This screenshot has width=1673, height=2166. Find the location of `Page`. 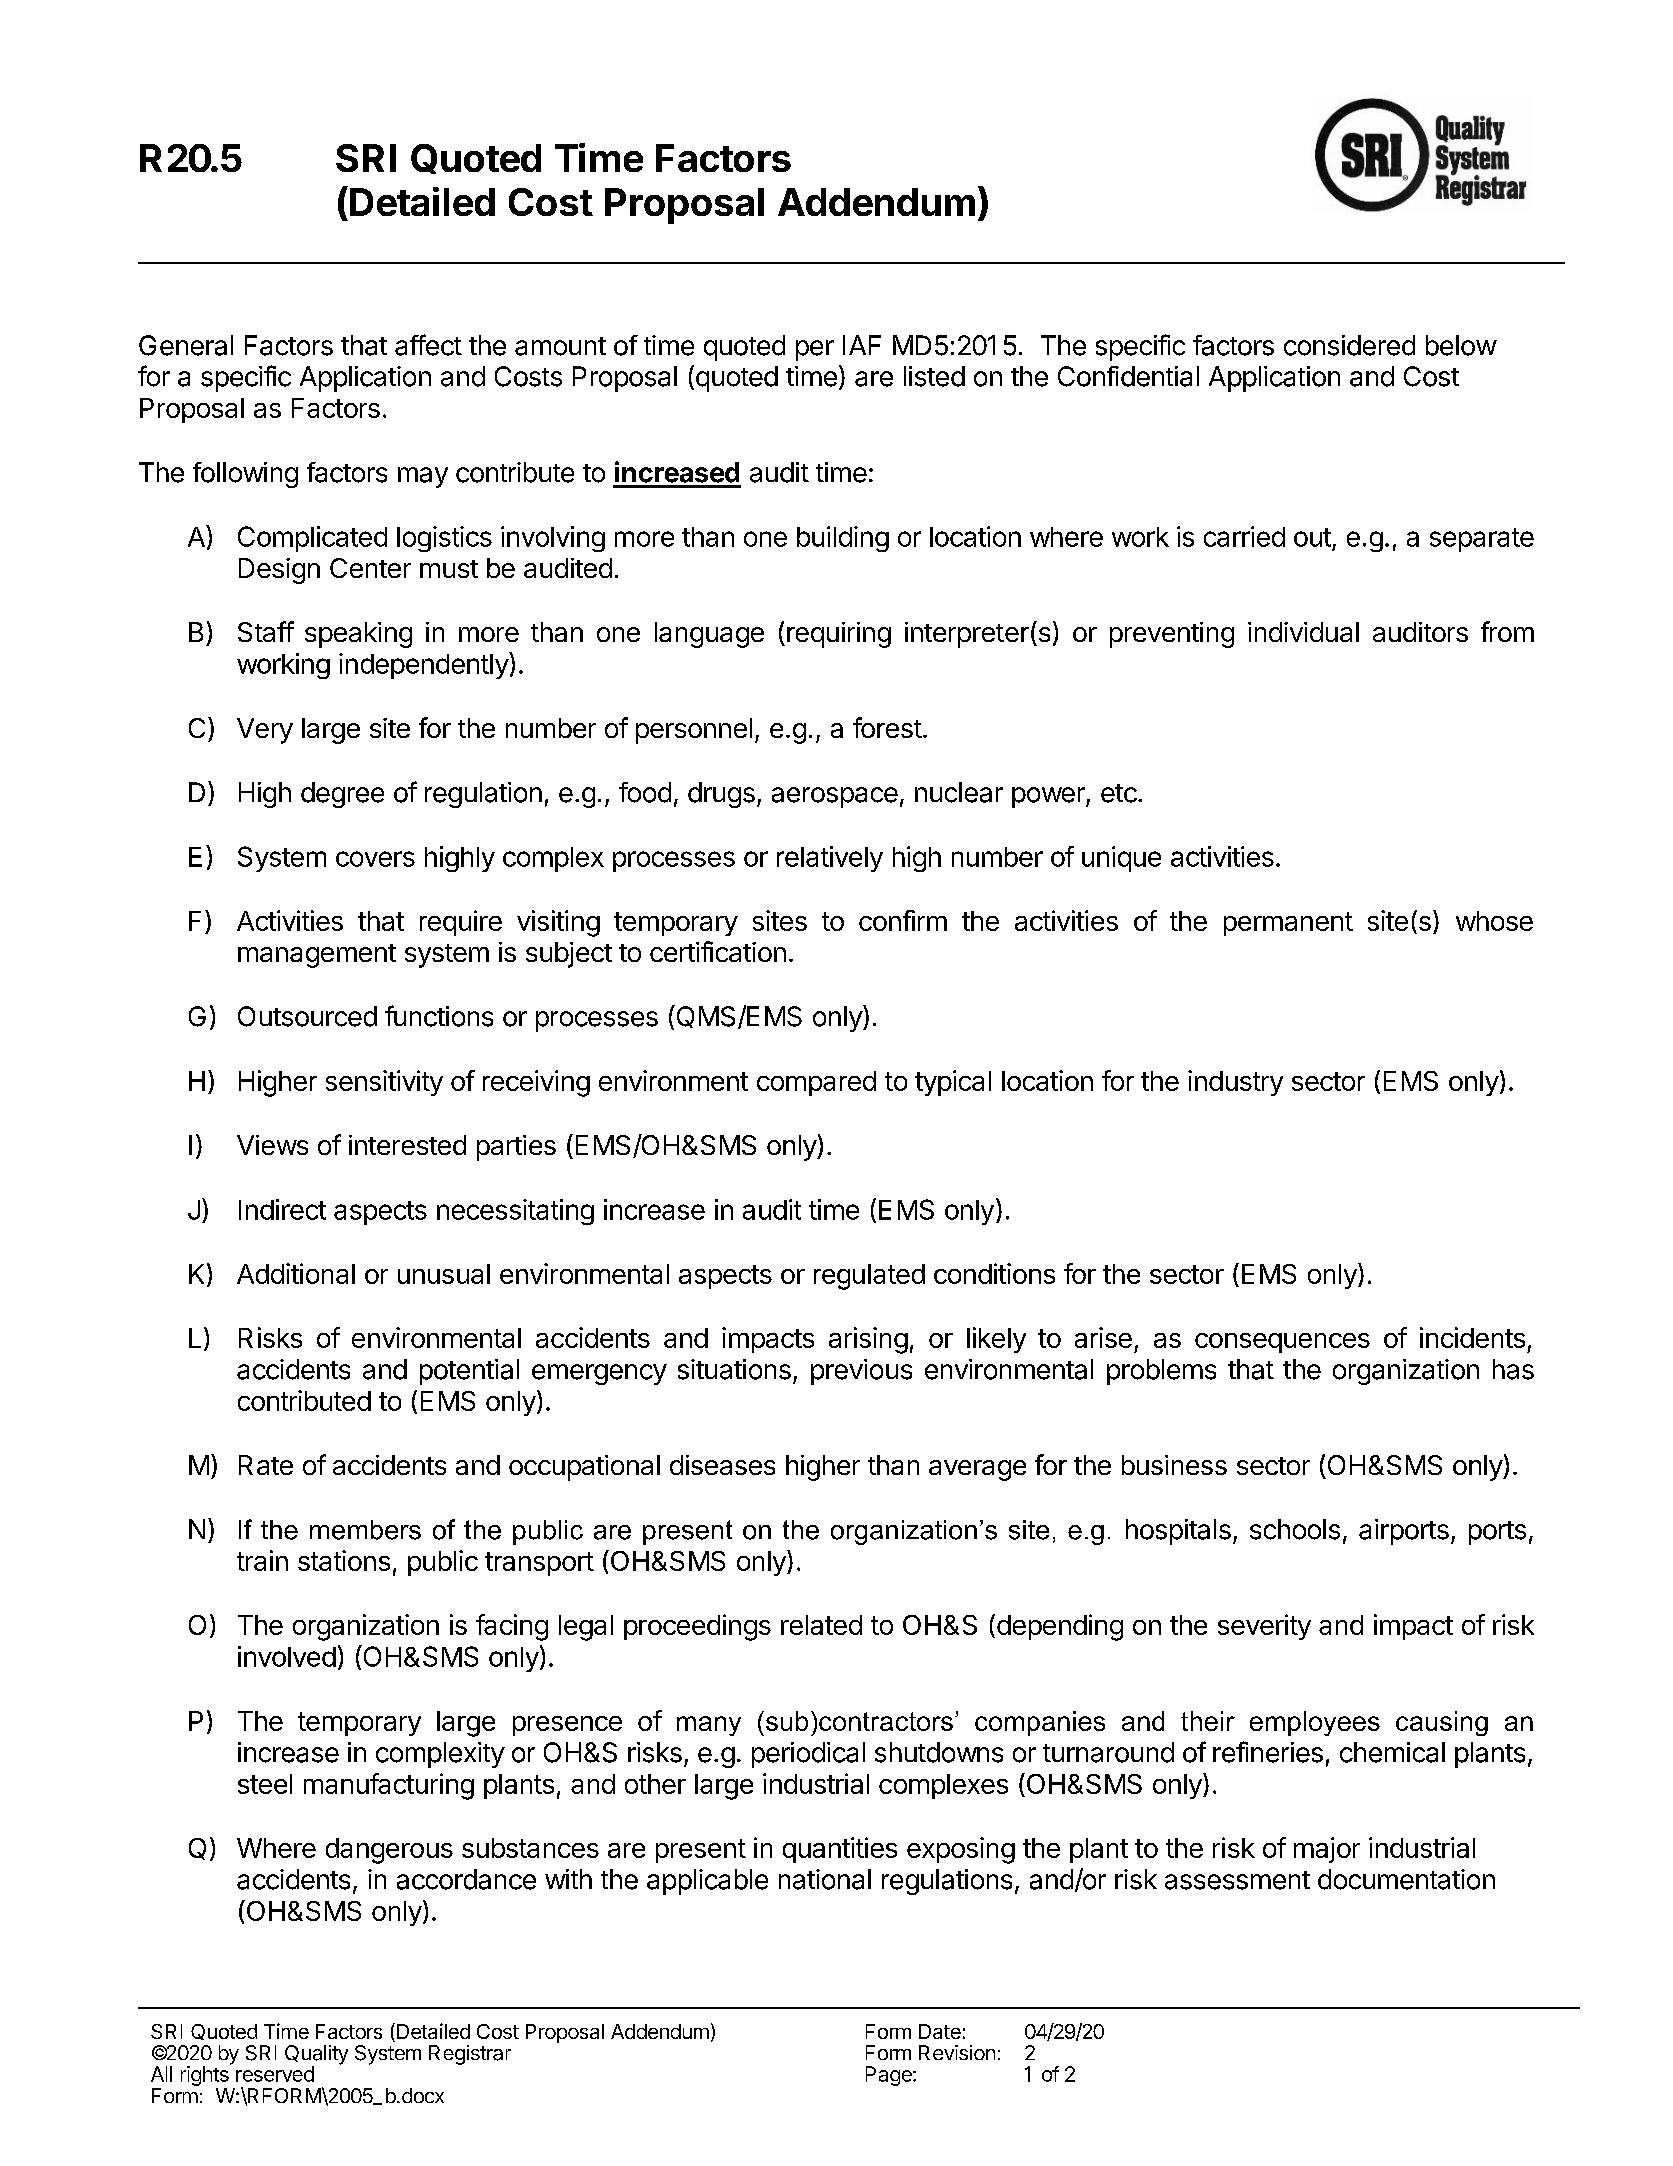

Page is located at coordinates (890, 2076).
